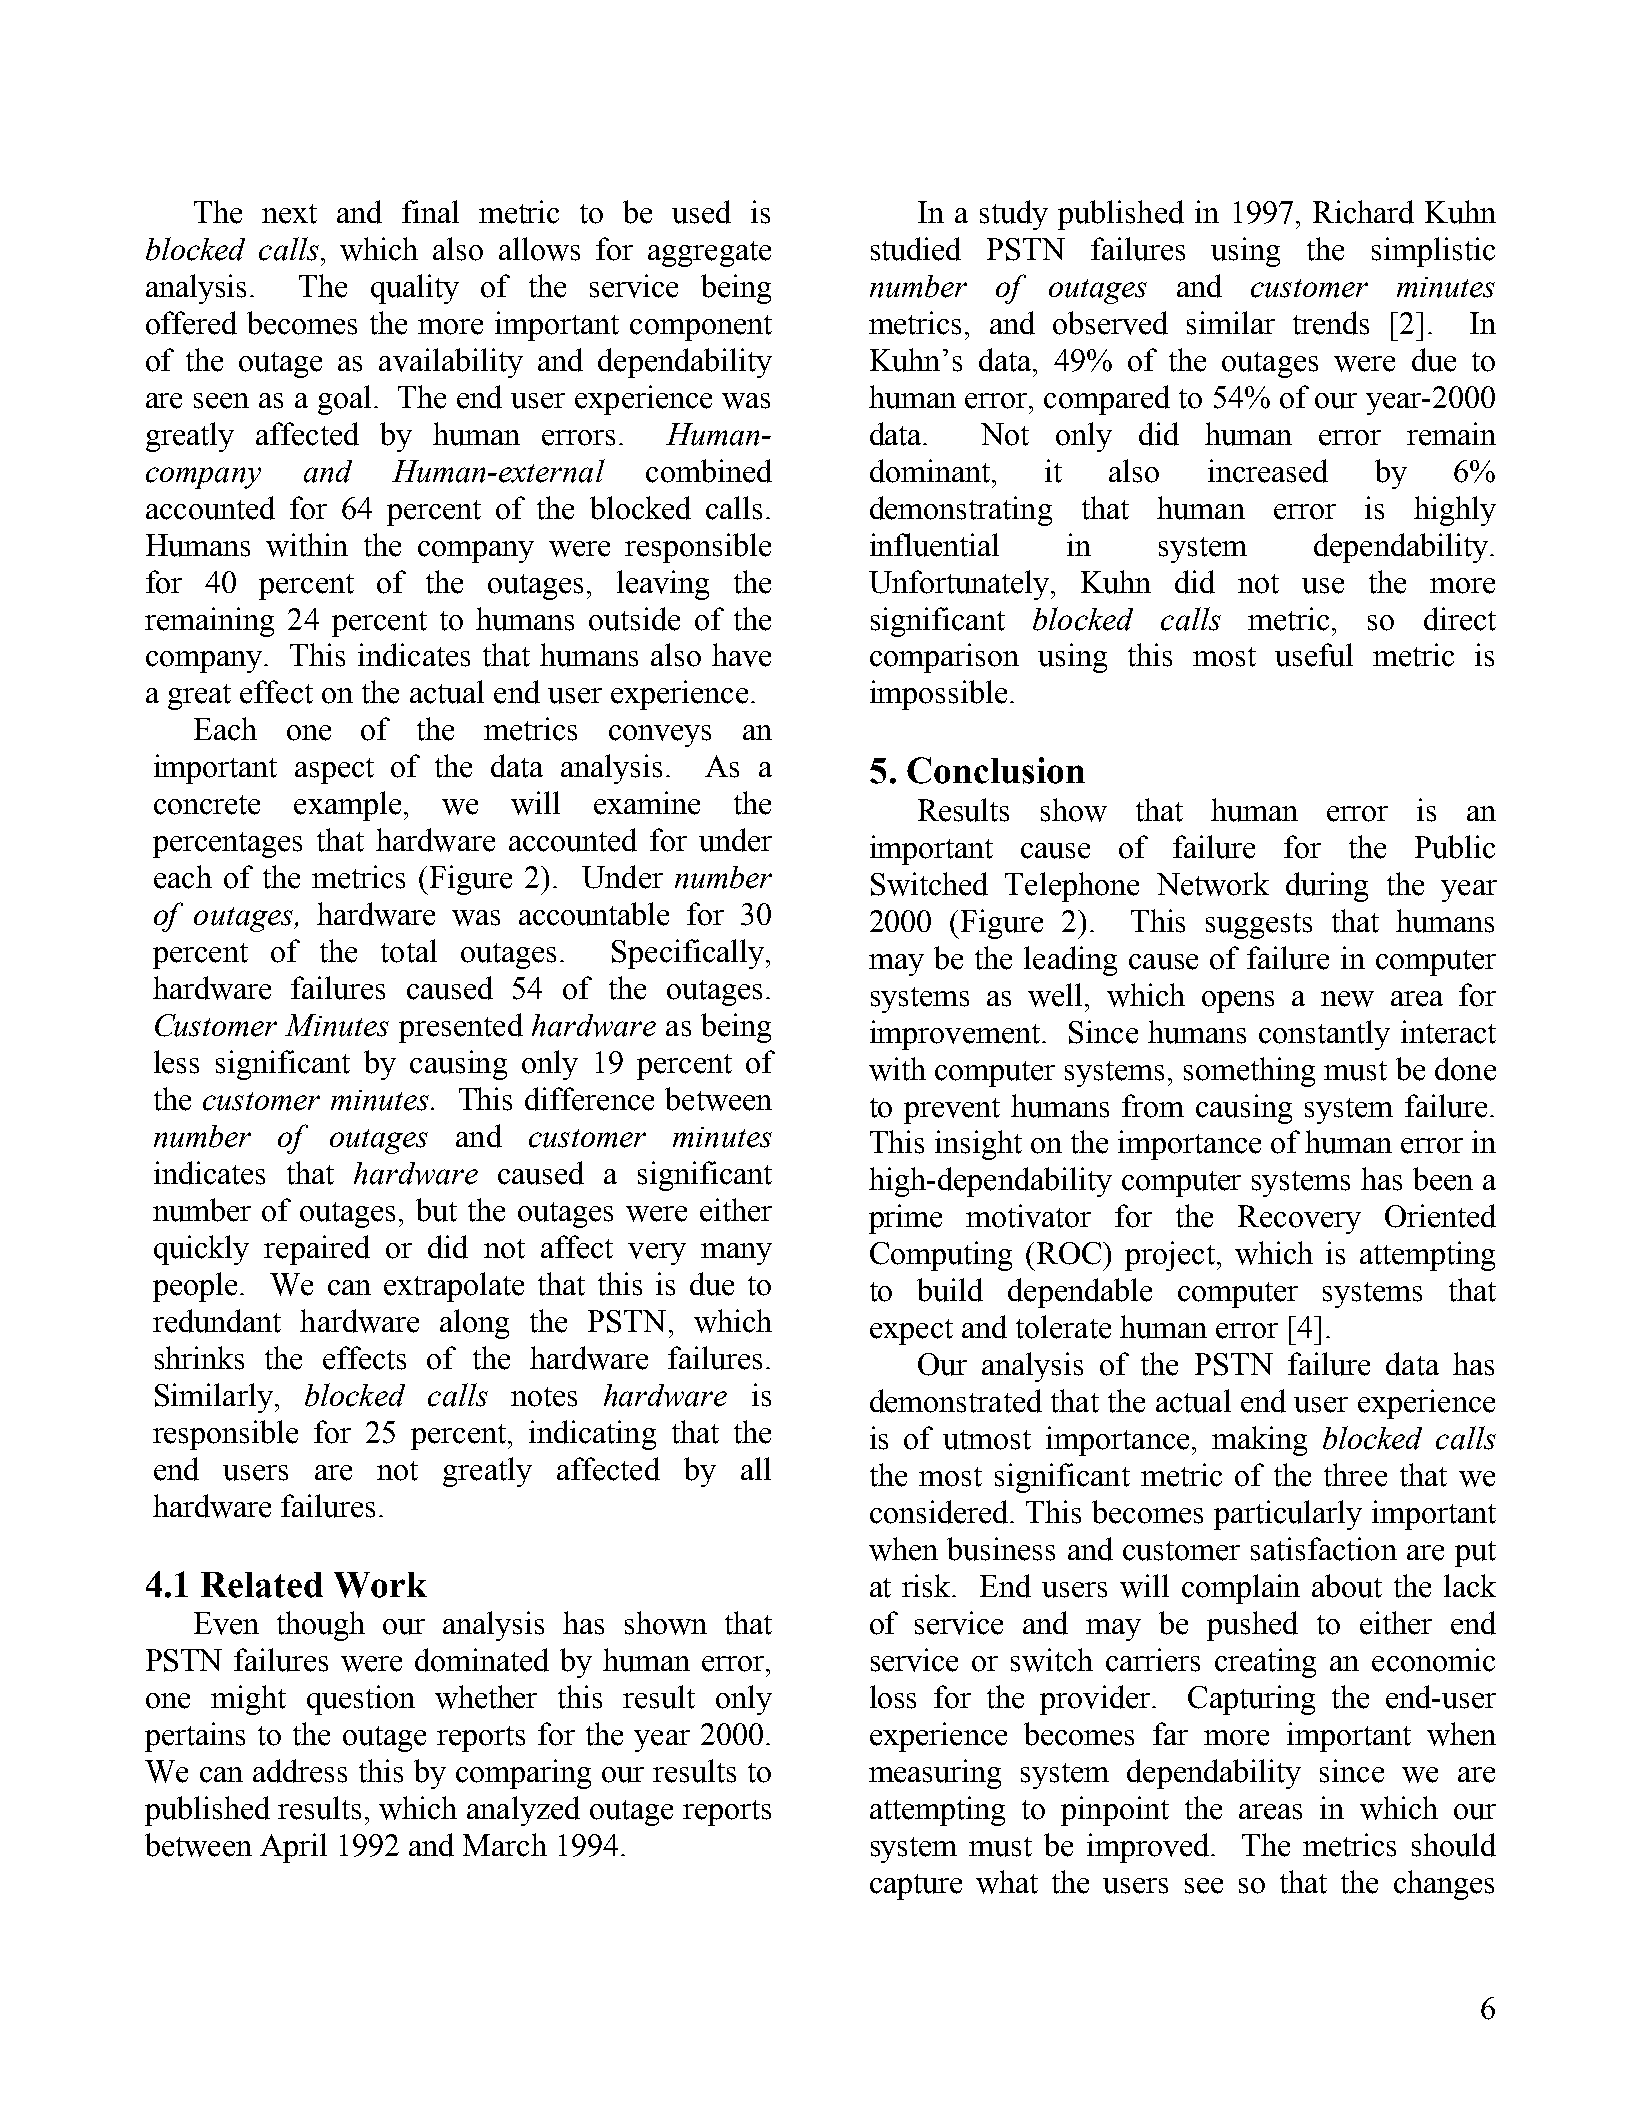 This screenshot has width=1641, height=2123. What do you see at coordinates (289, 214) in the screenshot?
I see `next` at bounding box center [289, 214].
